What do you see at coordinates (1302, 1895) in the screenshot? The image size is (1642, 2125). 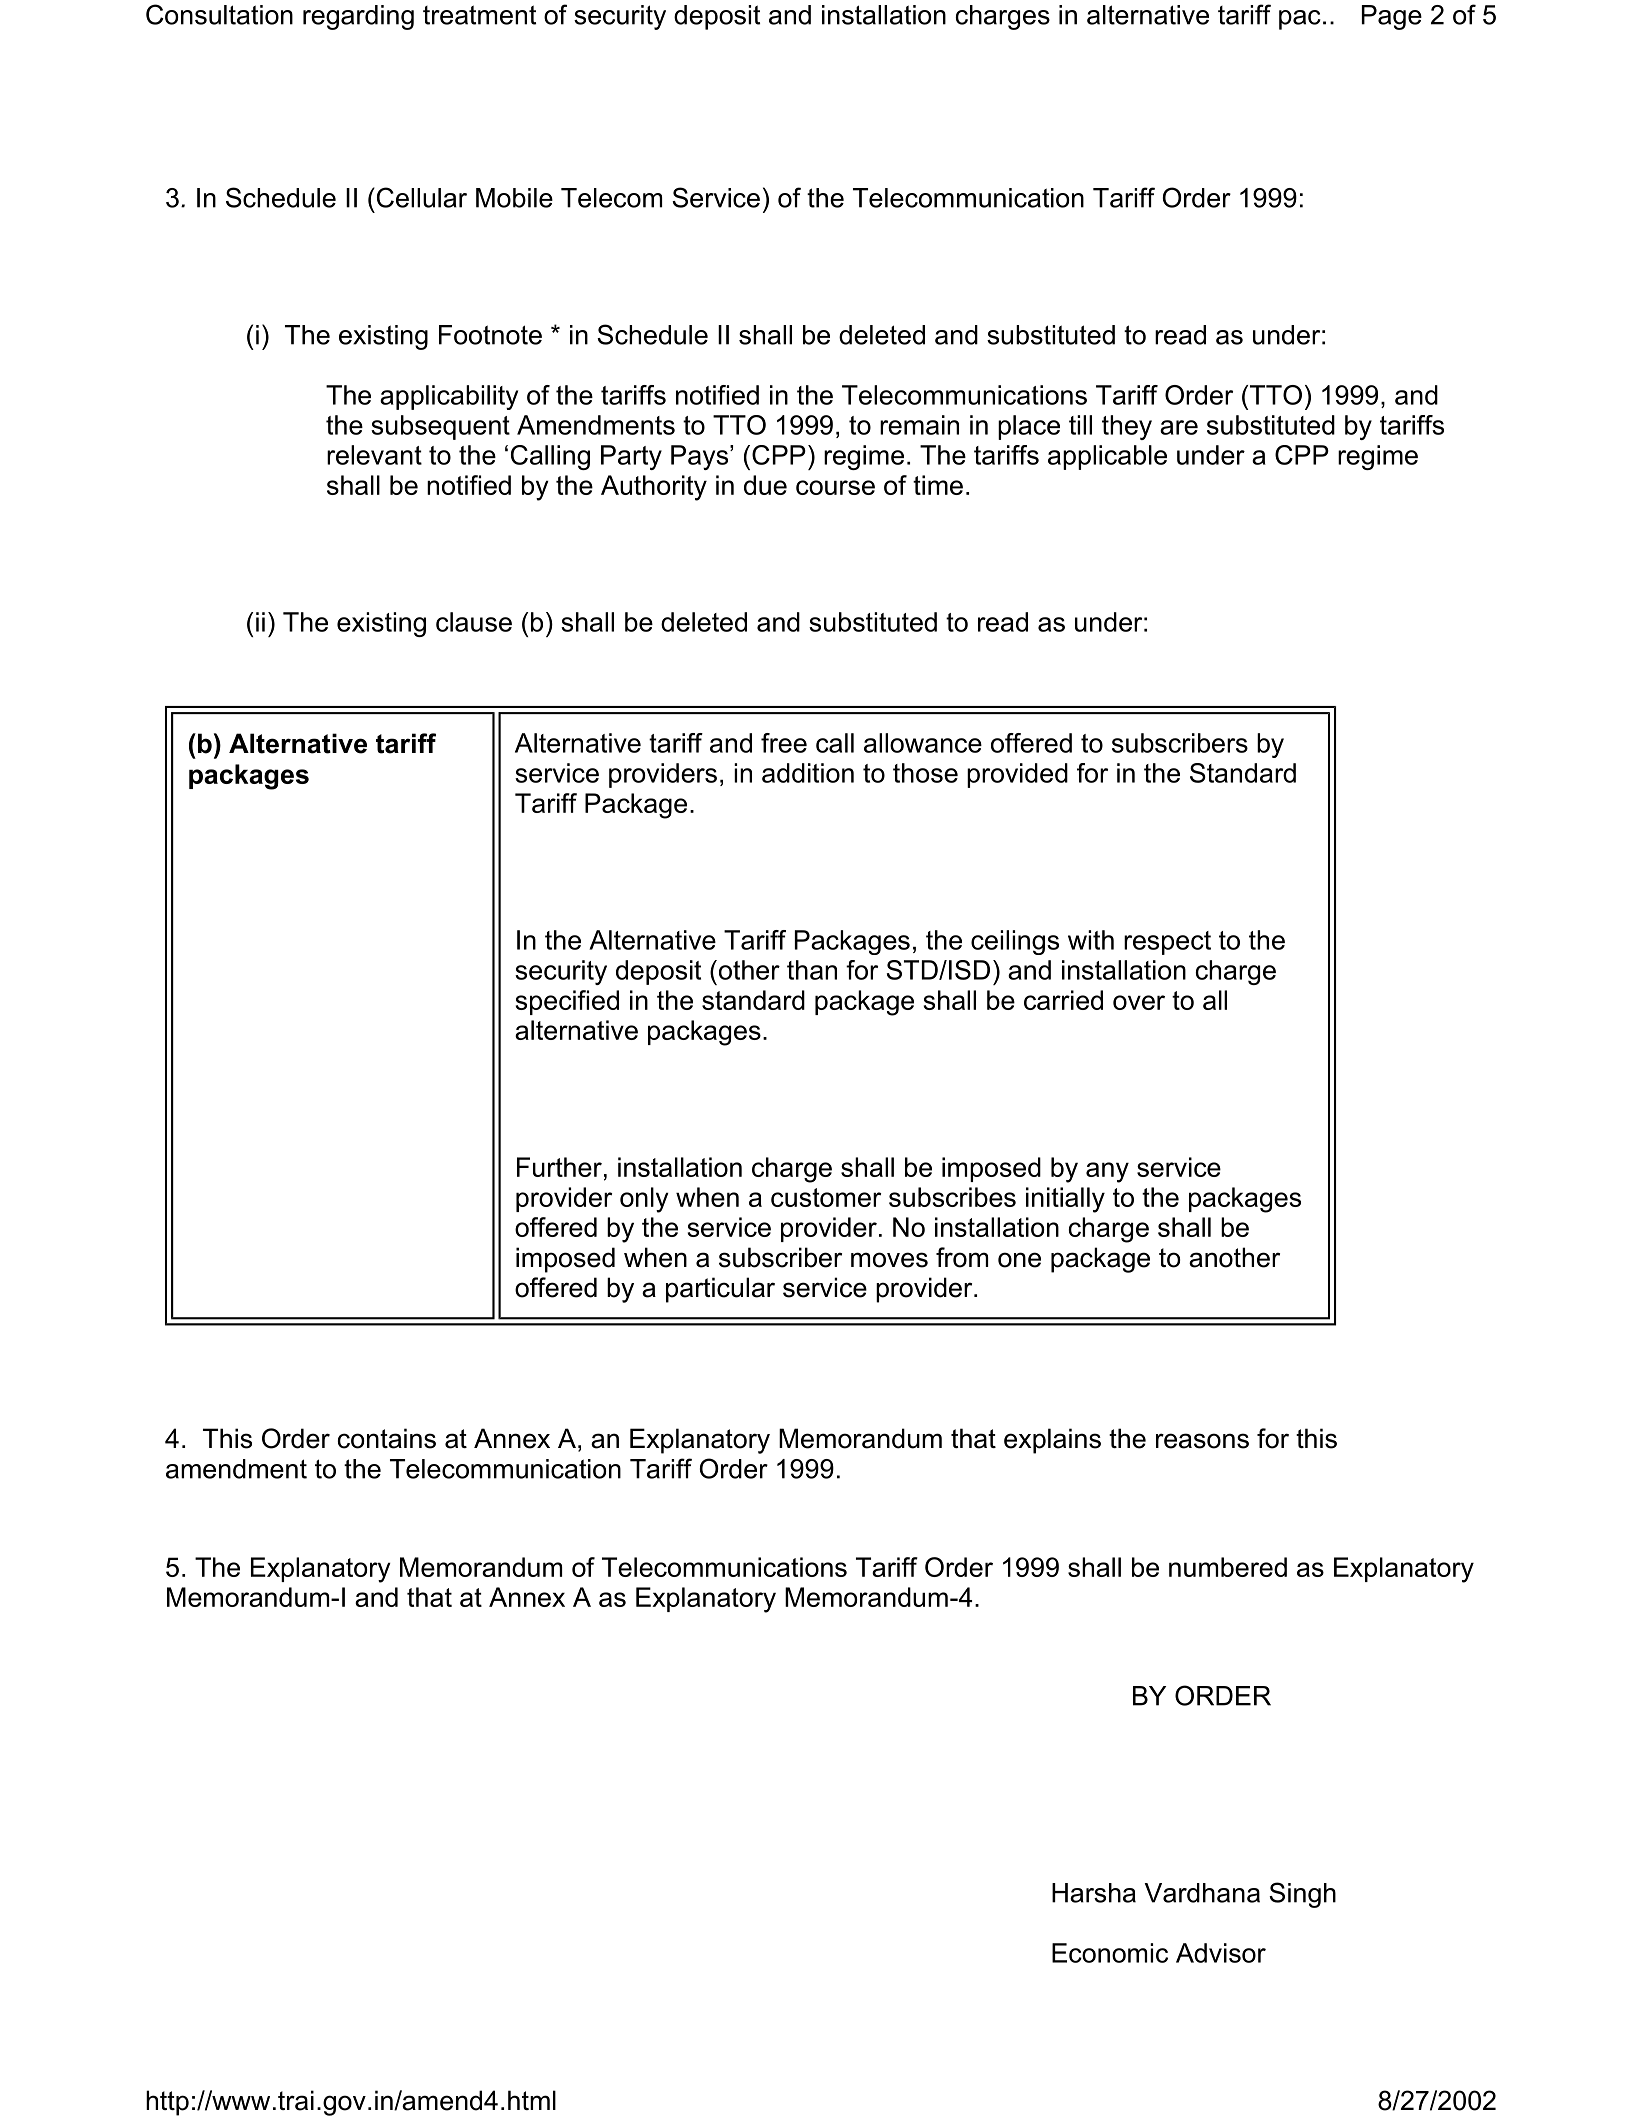 I see `Singh` at bounding box center [1302, 1895].
